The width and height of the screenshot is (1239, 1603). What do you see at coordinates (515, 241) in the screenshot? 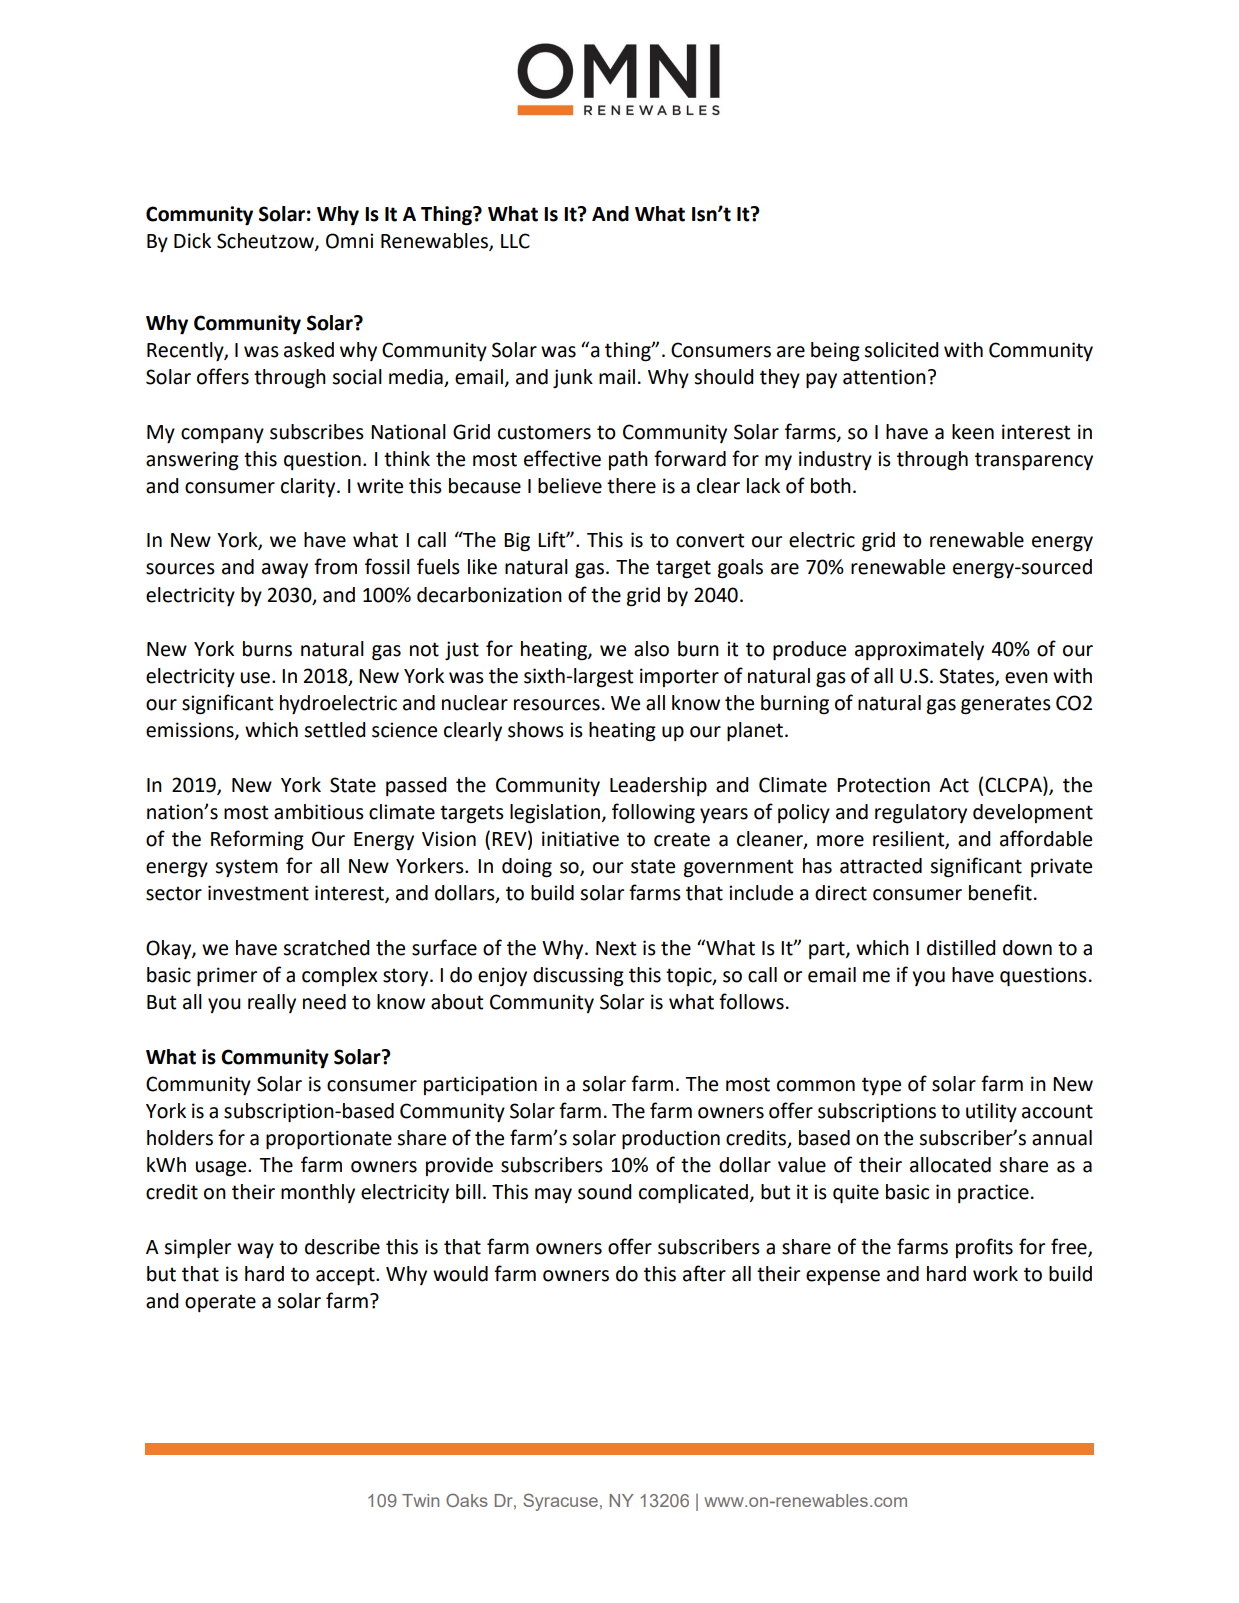
I see `LLC` at bounding box center [515, 241].
